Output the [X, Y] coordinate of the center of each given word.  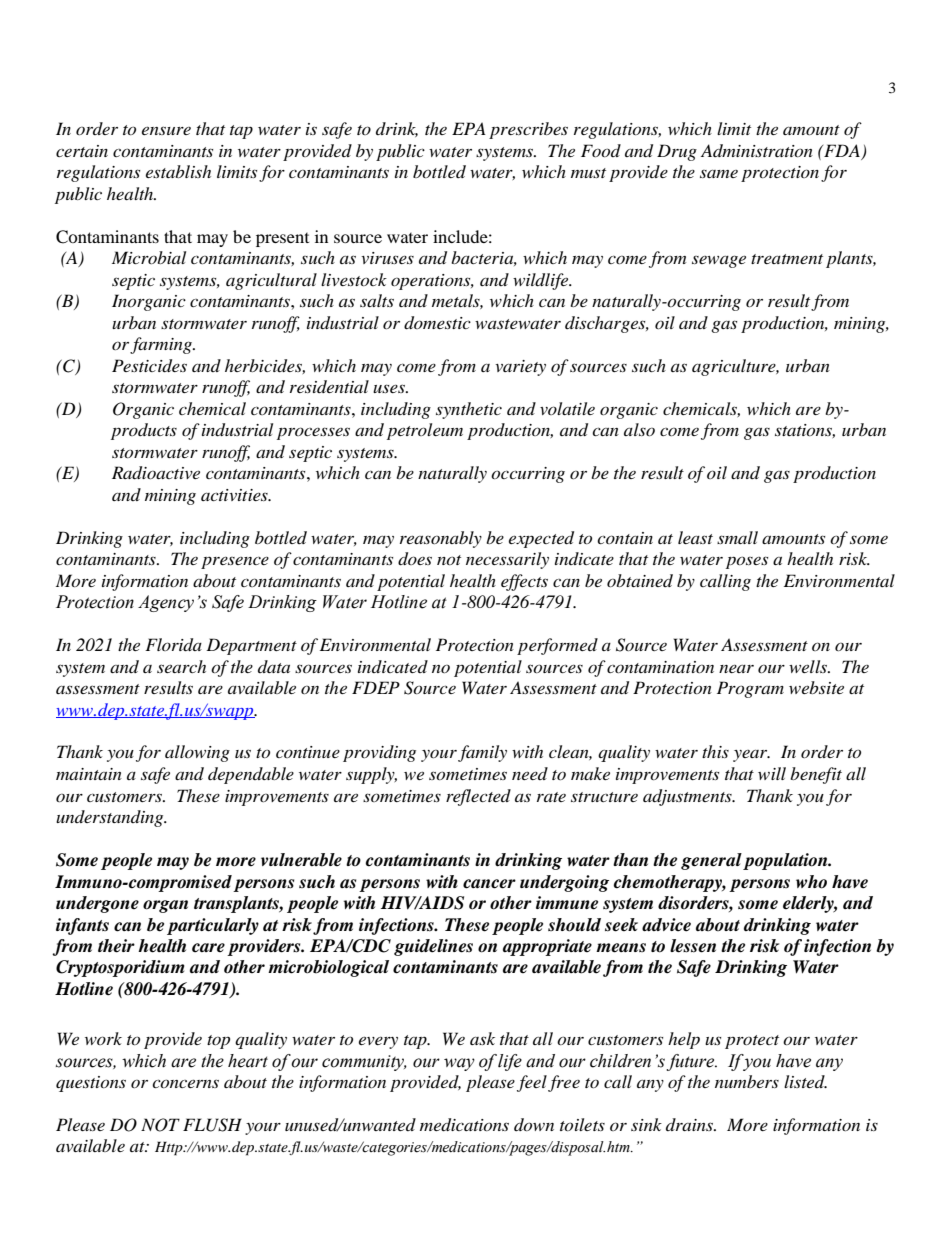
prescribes [528, 130]
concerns [185, 1083]
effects [524, 582]
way [459, 1064]
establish [178, 171]
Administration [757, 150]
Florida [173, 645]
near [736, 669]
